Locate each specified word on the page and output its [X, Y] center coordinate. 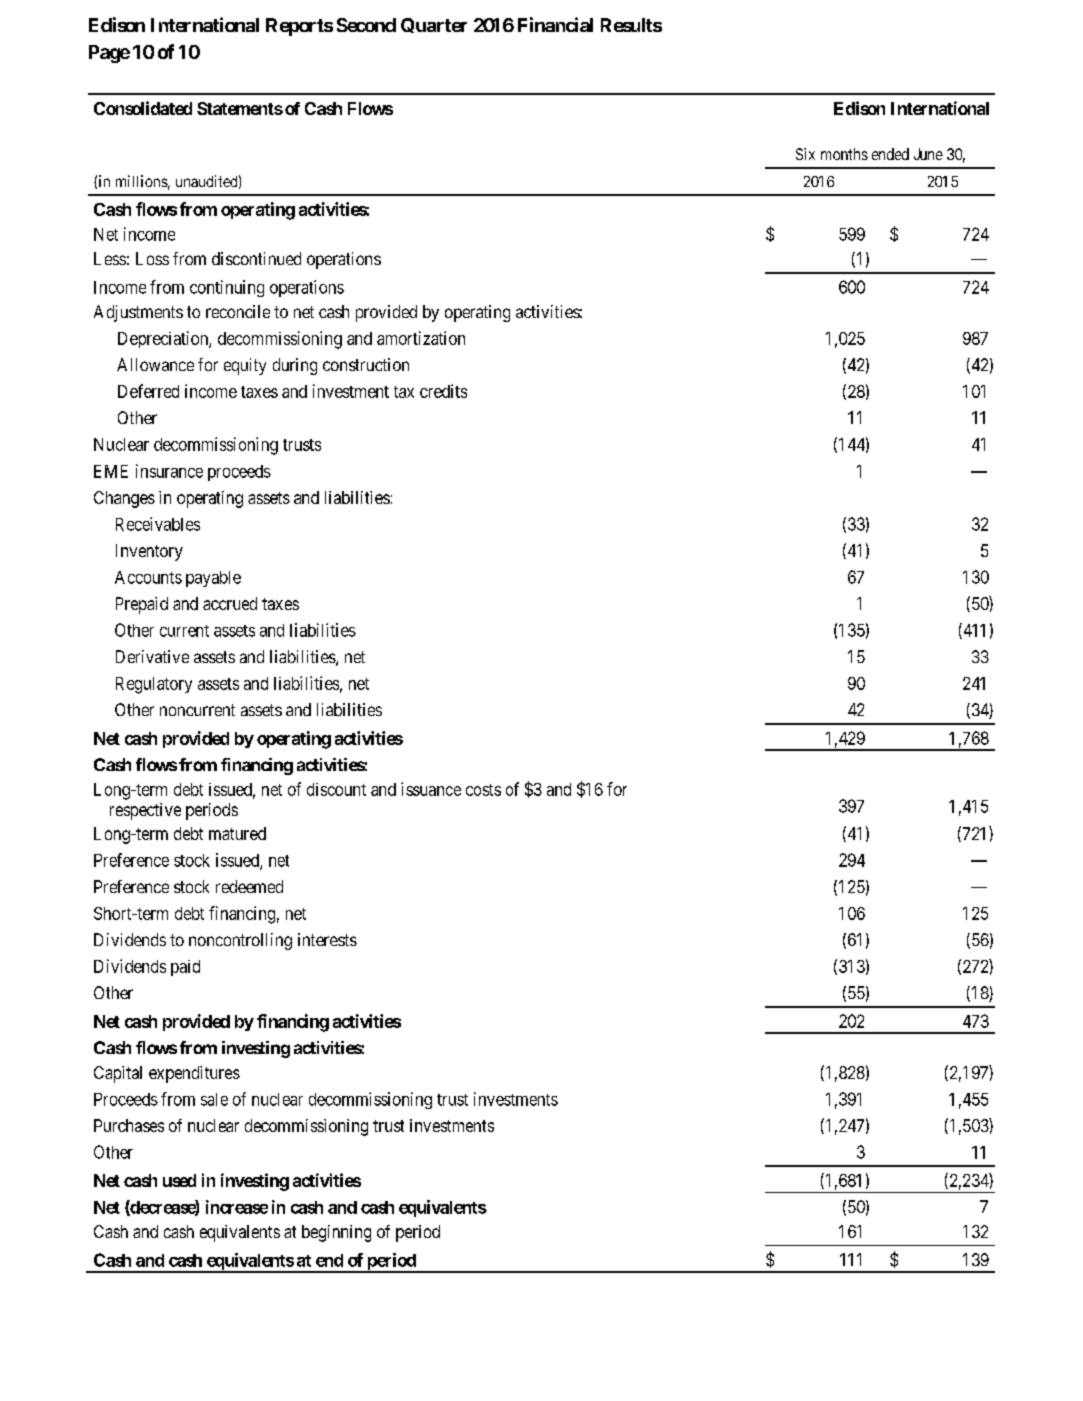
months [844, 154]
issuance [431, 789]
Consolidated [143, 108]
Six [805, 154]
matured [237, 833]
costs [483, 790]
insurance [169, 471]
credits [443, 391]
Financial [555, 24]
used [179, 1180]
